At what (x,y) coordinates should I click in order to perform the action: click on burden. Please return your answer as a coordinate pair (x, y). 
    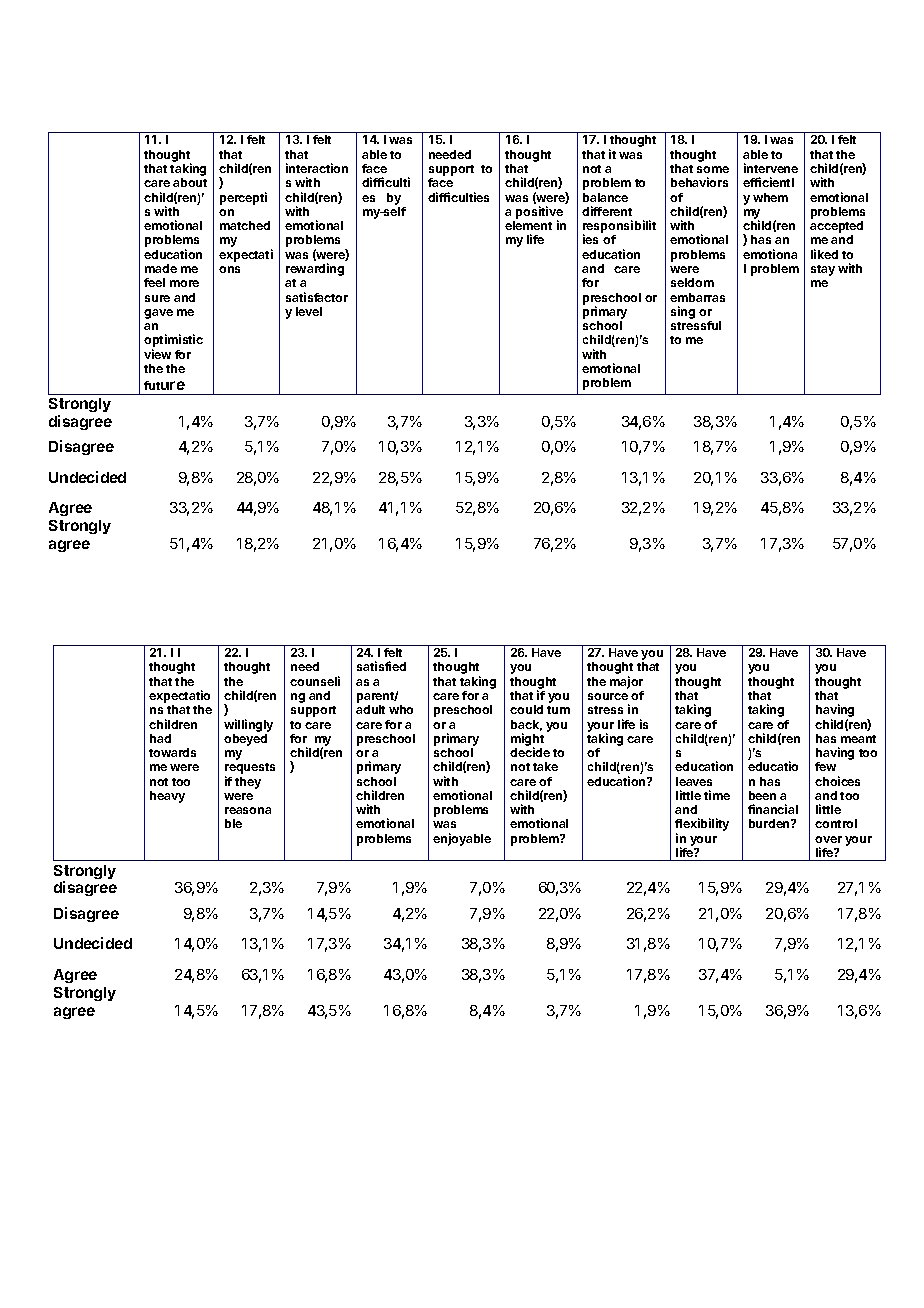
    Looking at the image, I should click on (770, 823).
